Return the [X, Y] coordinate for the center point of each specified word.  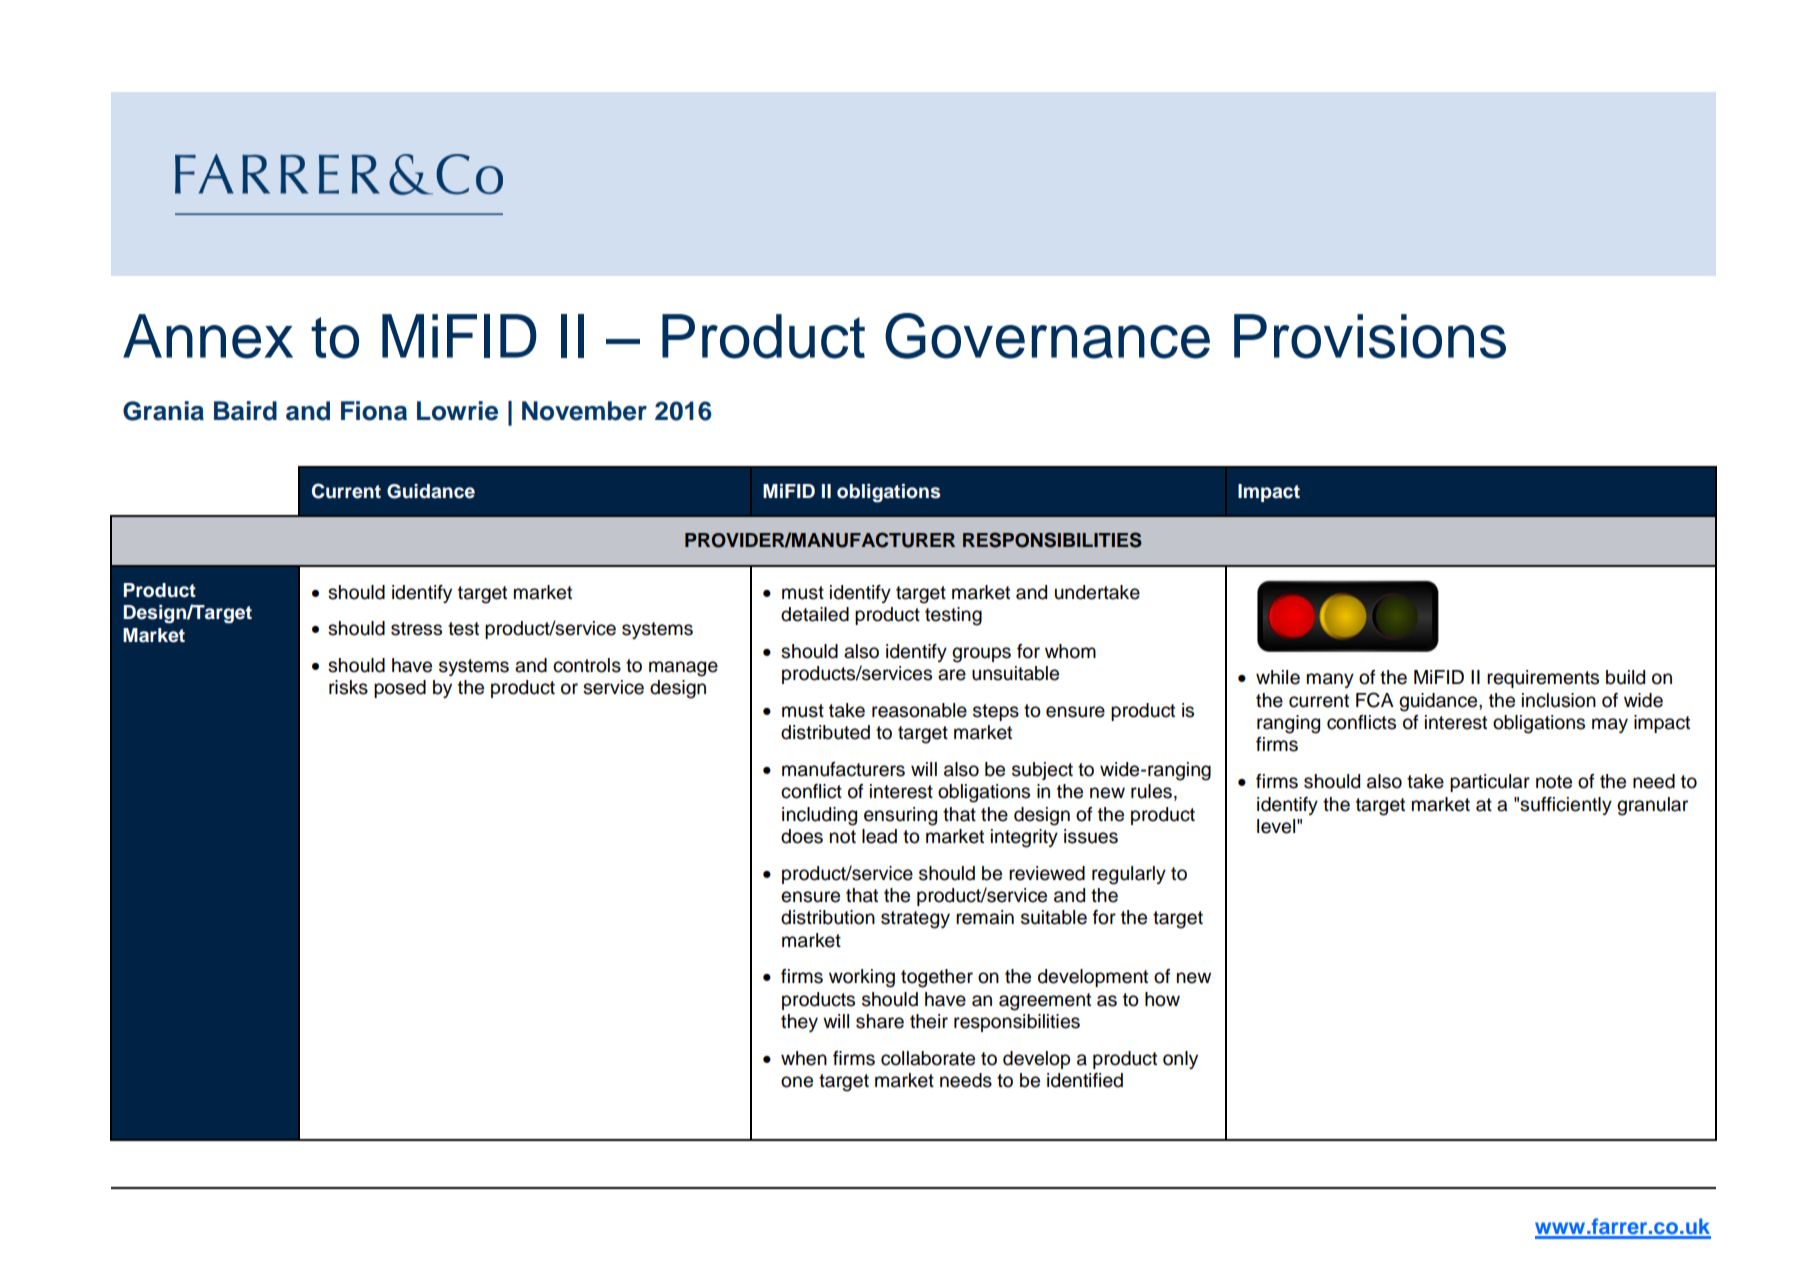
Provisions [1370, 336]
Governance [1047, 336]
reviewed [1047, 873]
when [804, 1058]
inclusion [1559, 700]
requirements [1543, 679]
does [802, 836]
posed [400, 689]
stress [416, 629]
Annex [208, 336]
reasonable [919, 710]
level [1276, 826]
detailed [815, 614]
